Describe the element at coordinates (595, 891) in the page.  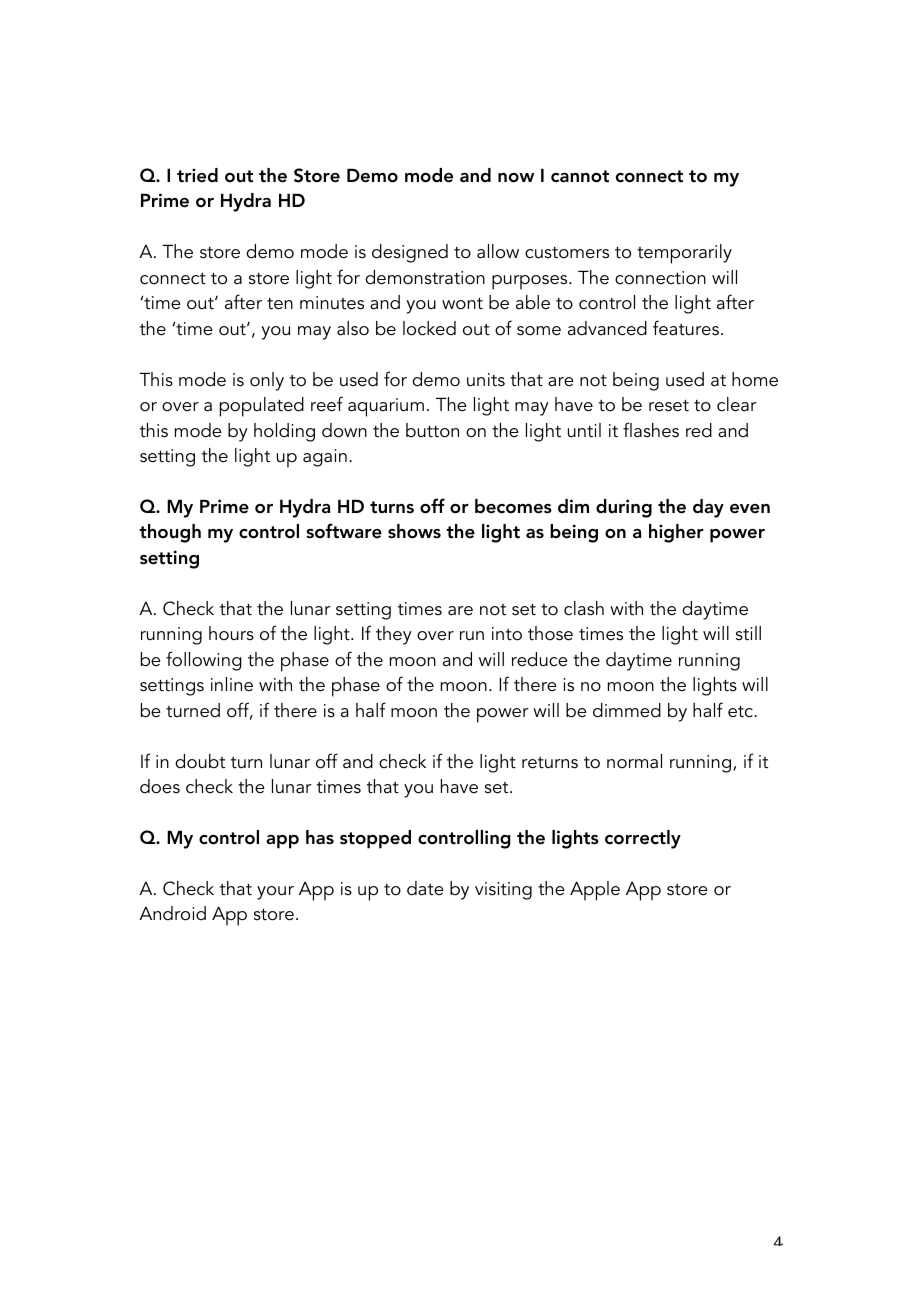
I see `Apple` at that location.
